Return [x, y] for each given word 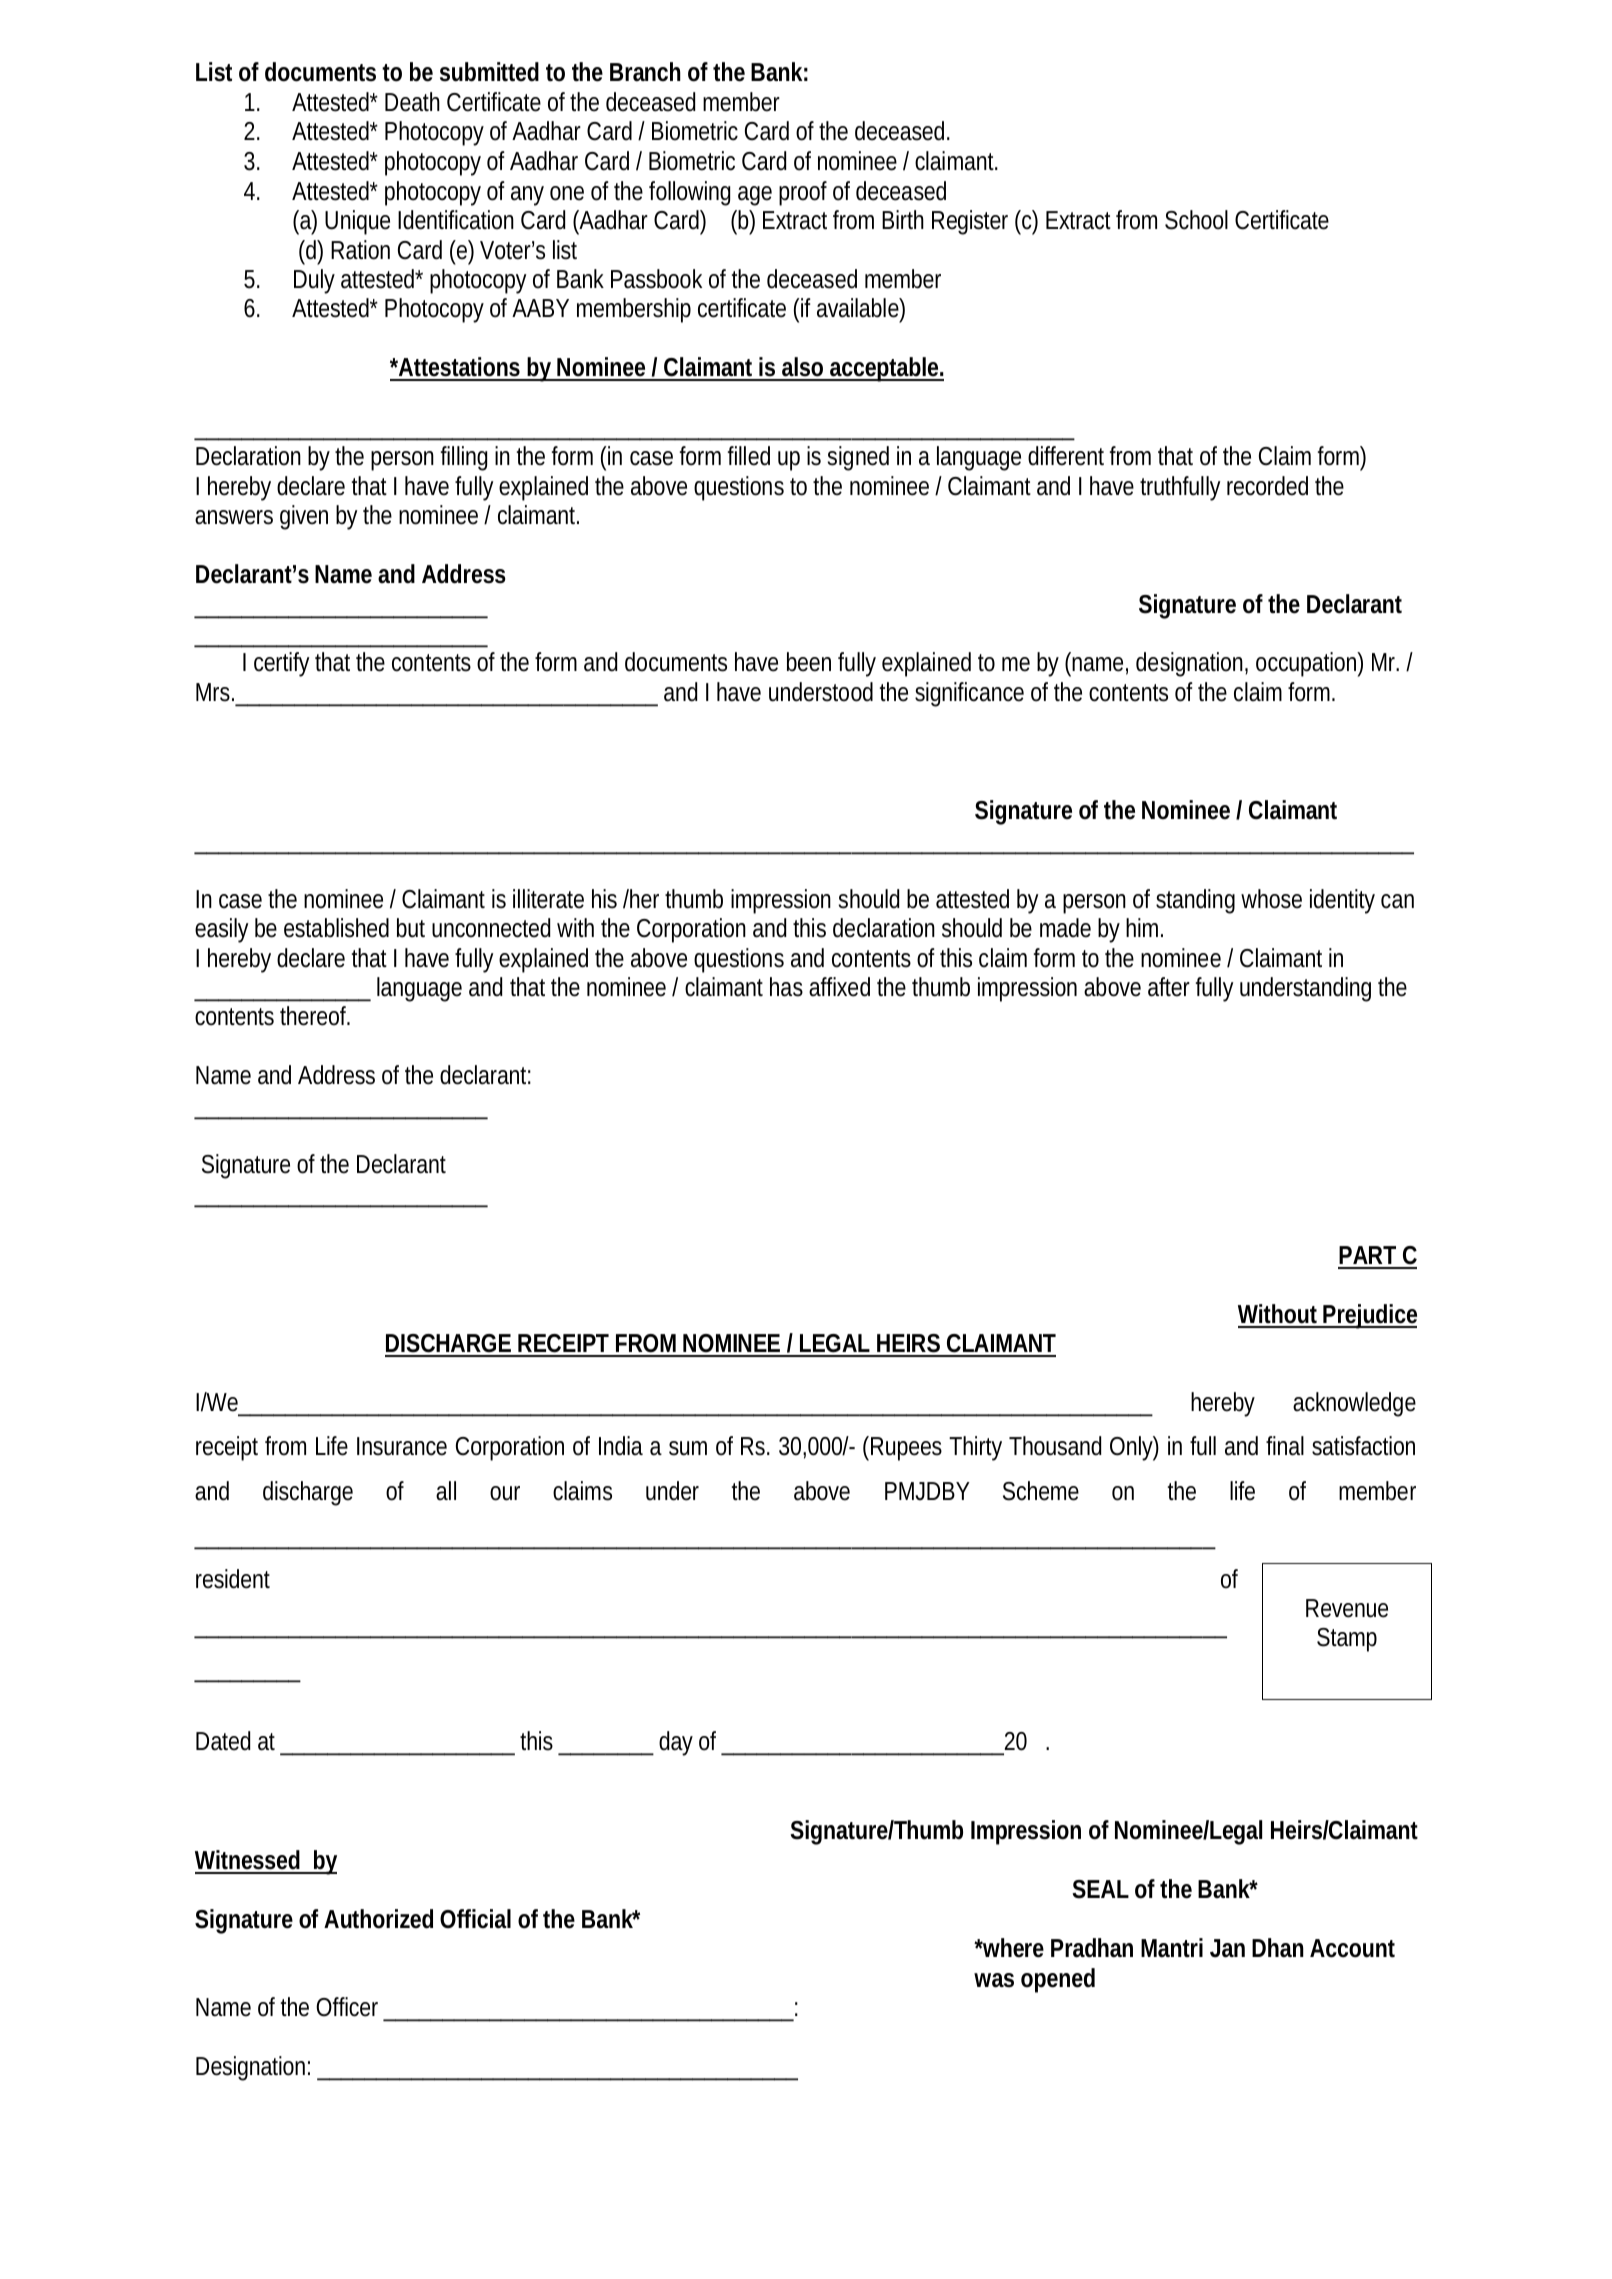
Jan [1227, 1948]
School [1196, 220]
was [994, 1980]
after [1169, 987]
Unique [357, 222]
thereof [315, 1016]
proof [803, 193]
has [786, 987]
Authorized [378, 1919]
